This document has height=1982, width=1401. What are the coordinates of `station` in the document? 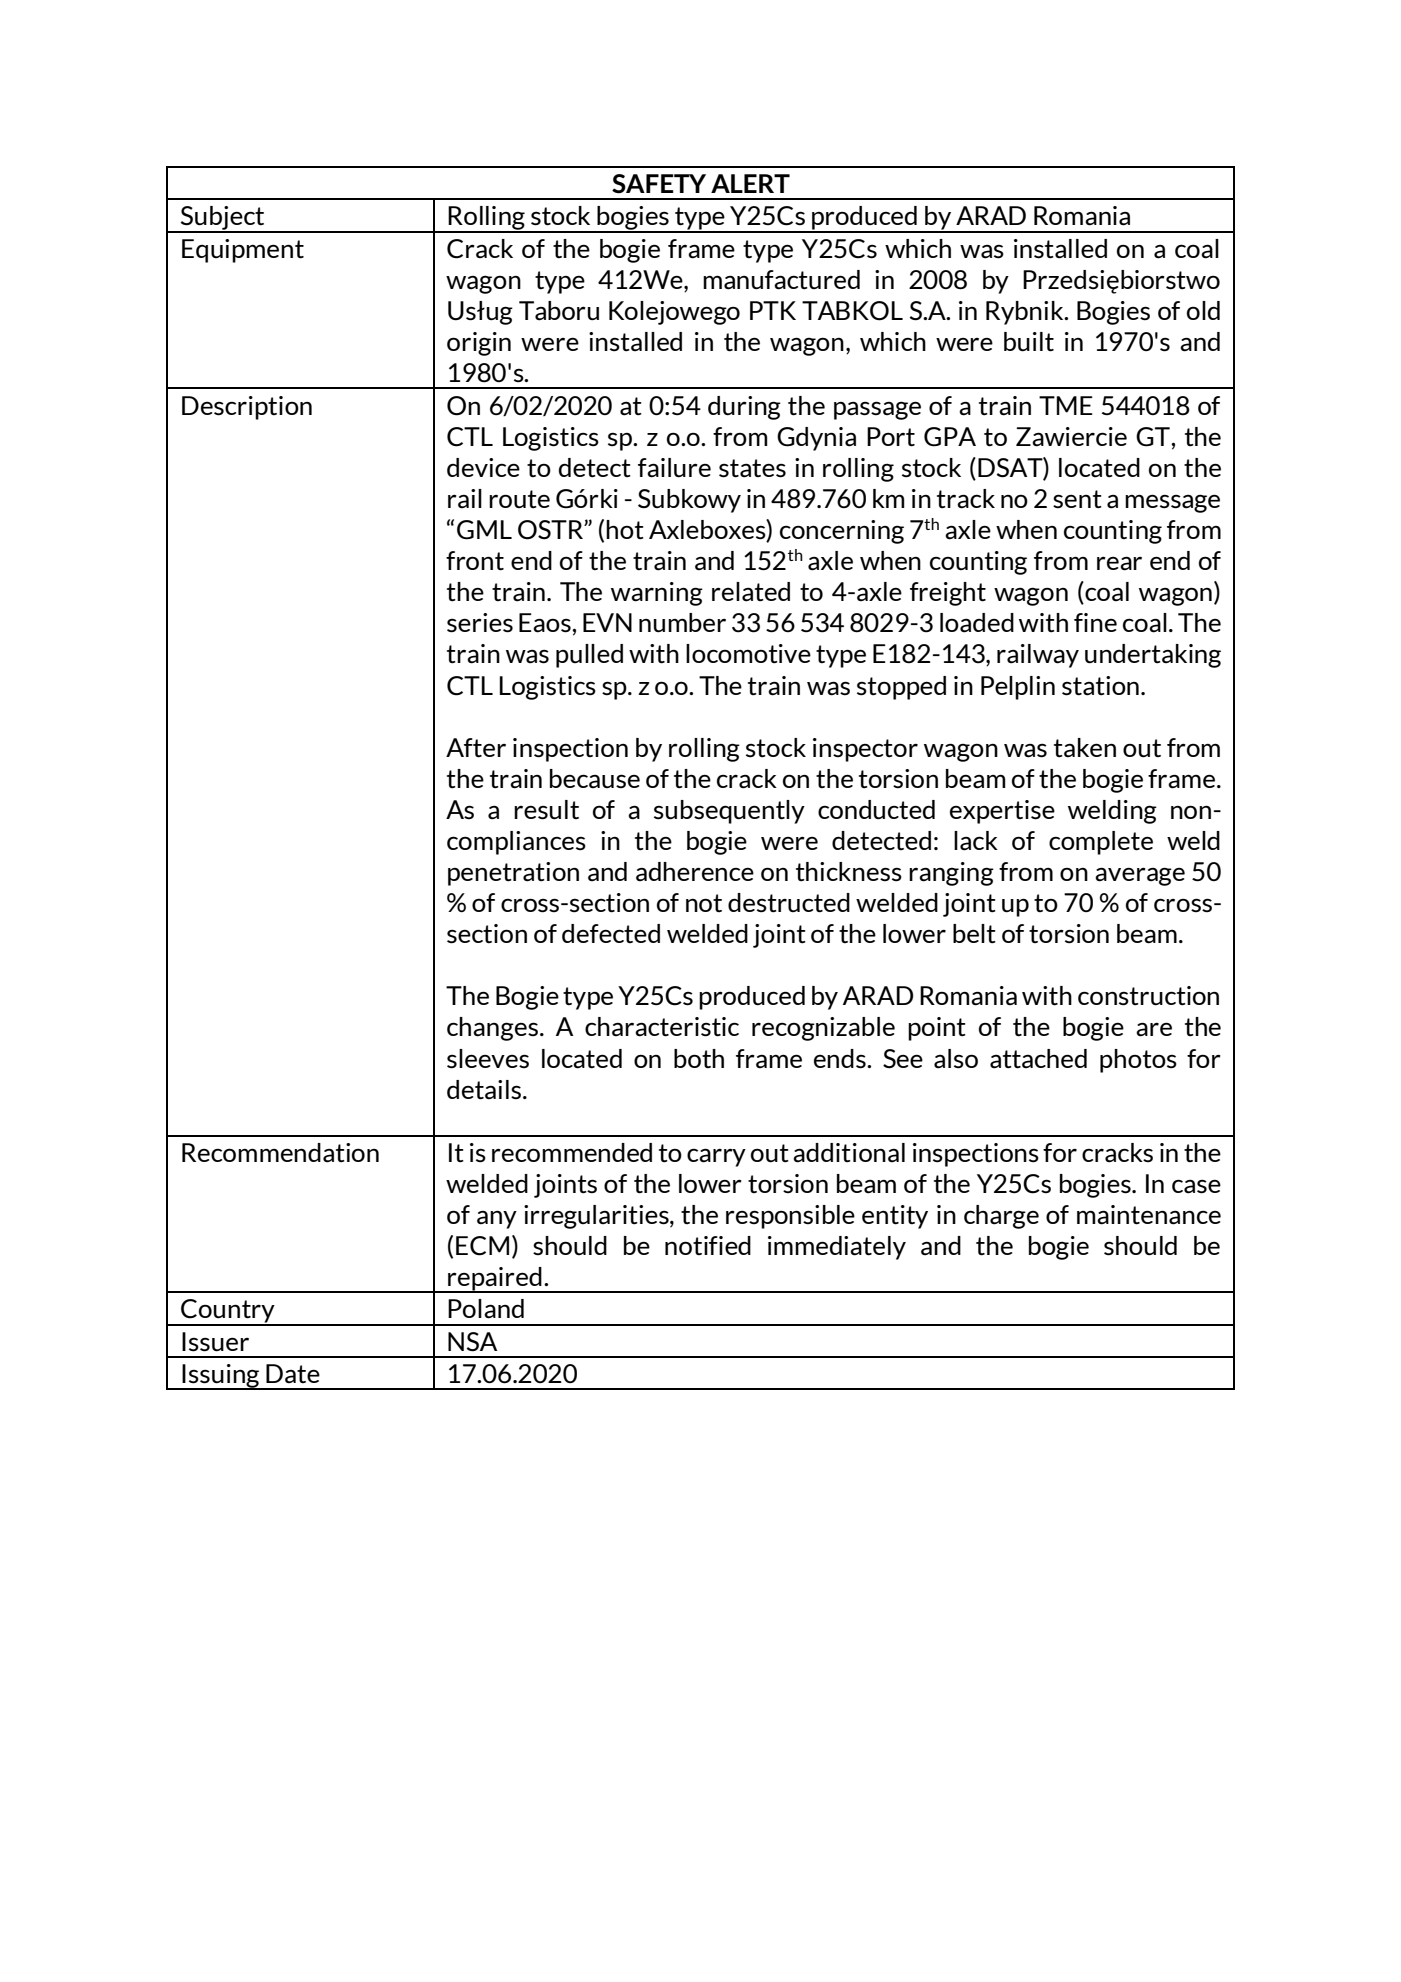 It's located at (1100, 686).
